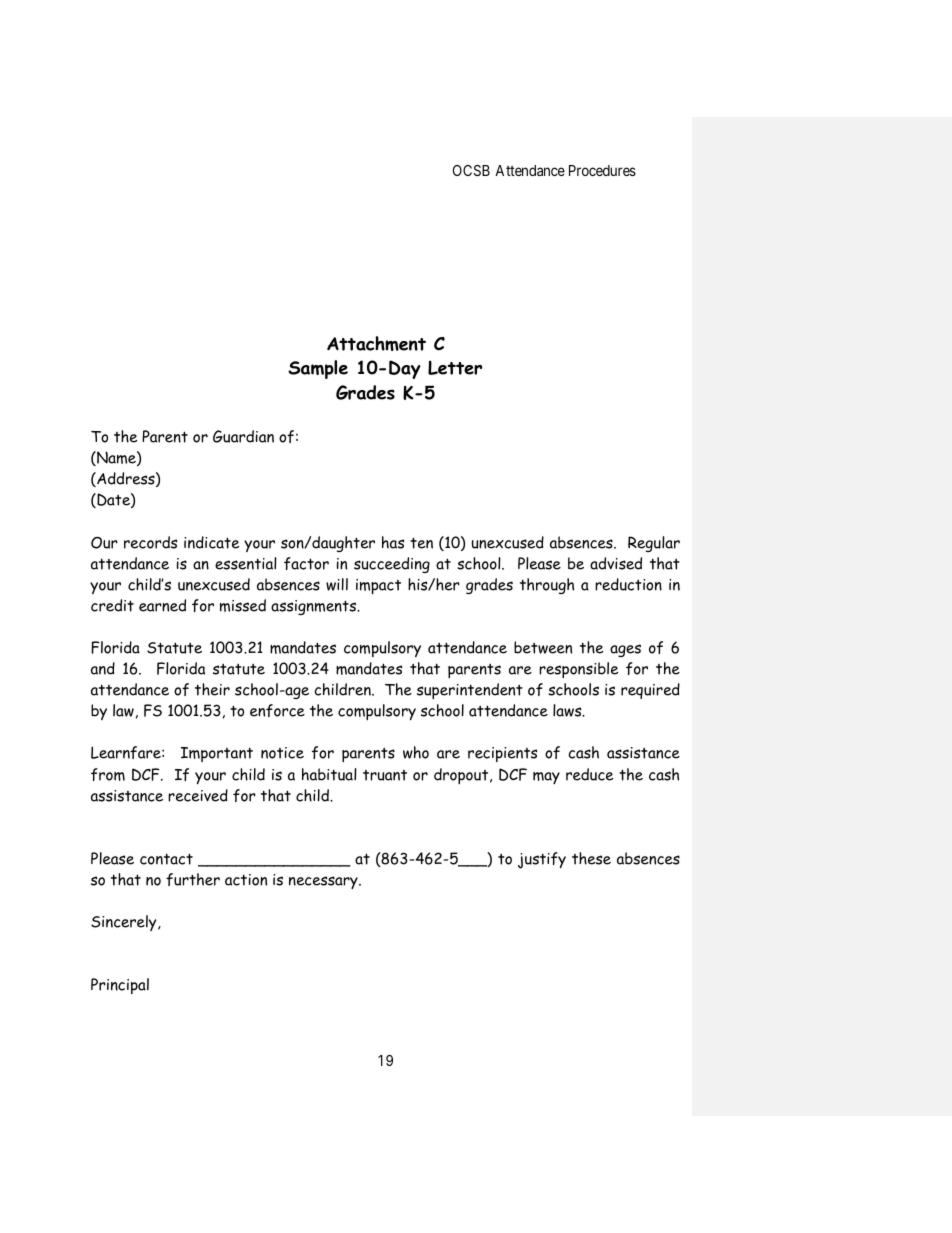 This screenshot has height=1233, width=952. What do you see at coordinates (150, 542) in the screenshot?
I see `records` at bounding box center [150, 542].
